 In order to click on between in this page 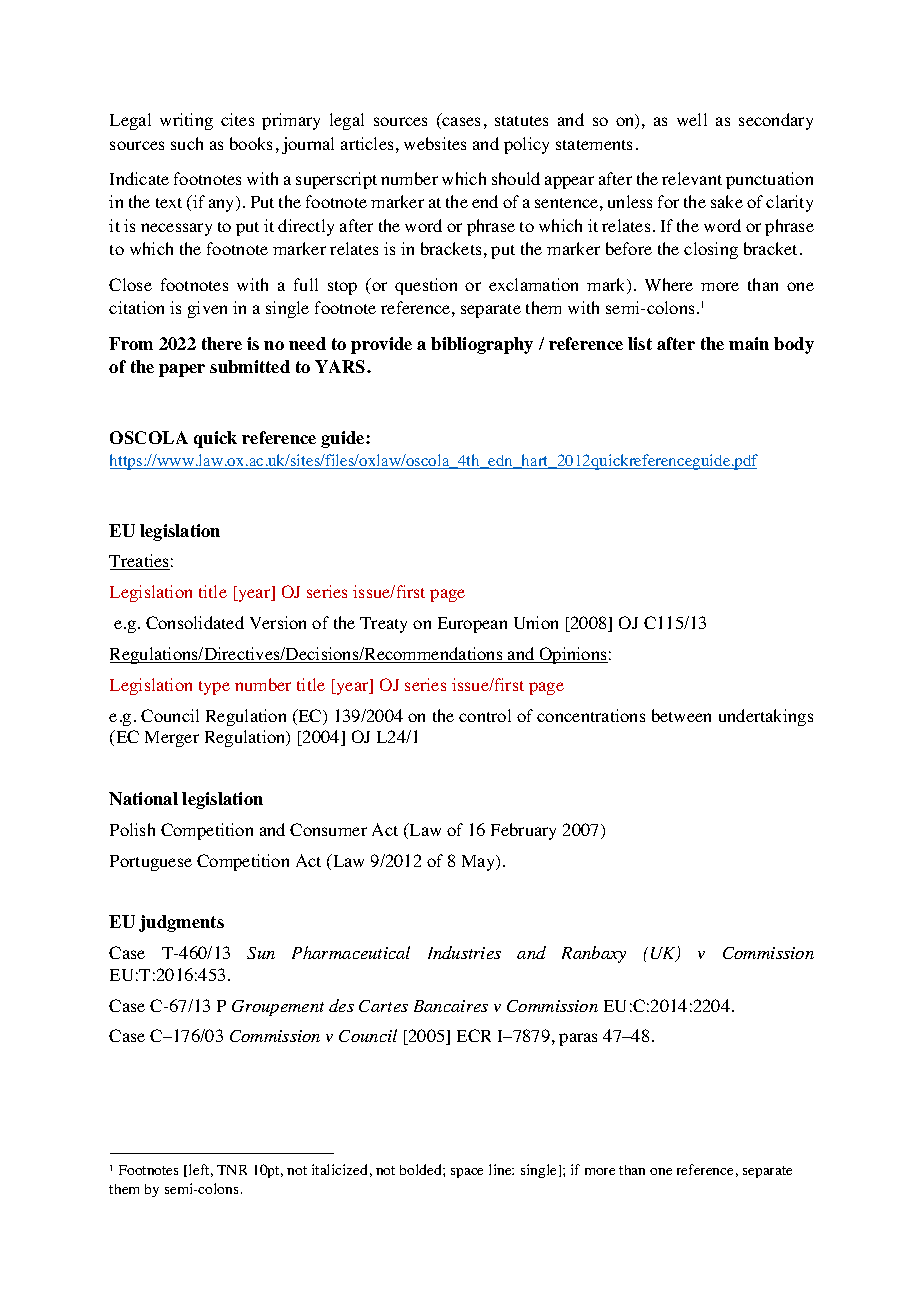, I will do `click(681, 715)`.
